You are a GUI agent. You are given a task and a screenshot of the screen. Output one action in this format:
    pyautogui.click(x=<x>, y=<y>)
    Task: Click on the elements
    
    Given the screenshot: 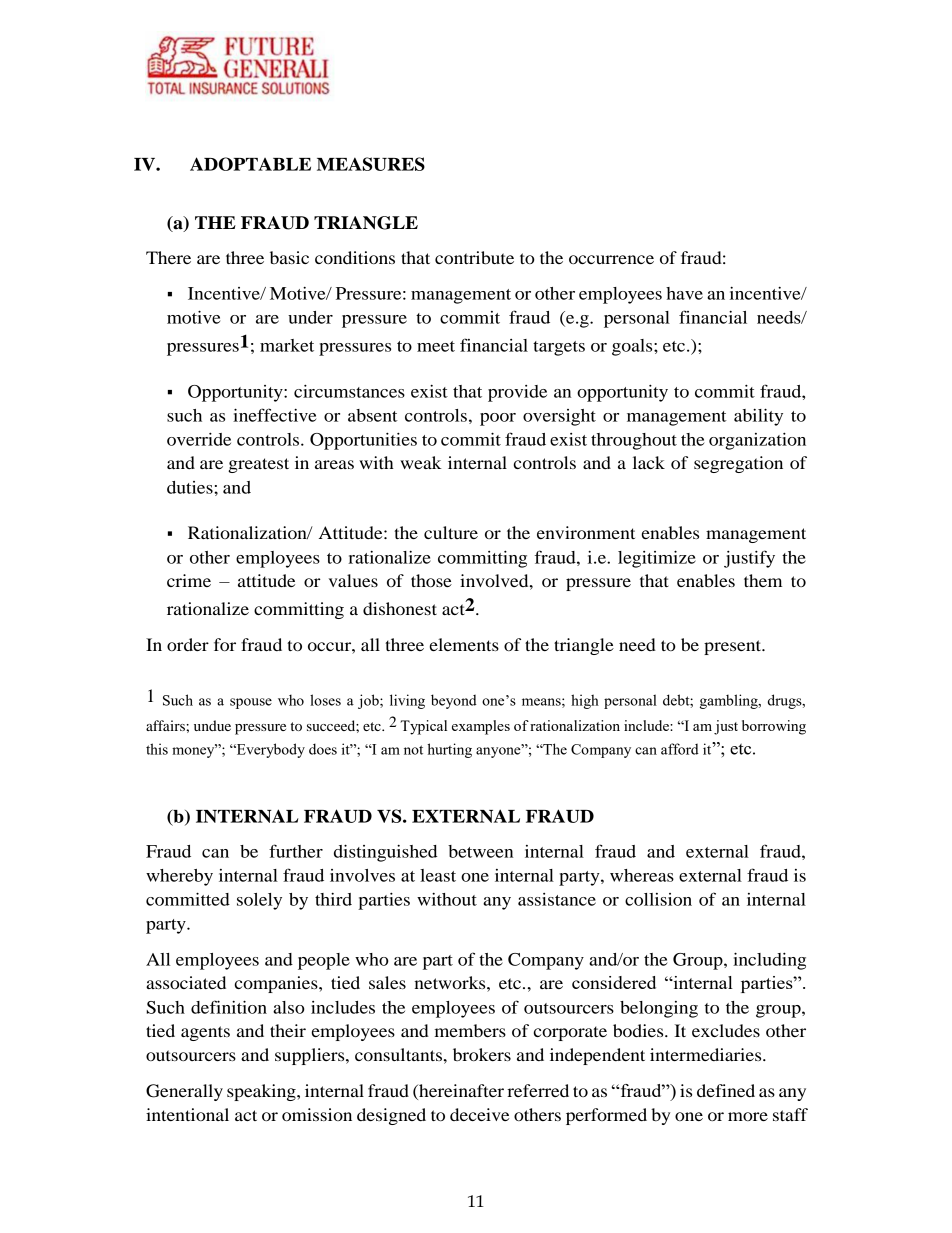 What is the action you would take?
    pyautogui.click(x=464, y=644)
